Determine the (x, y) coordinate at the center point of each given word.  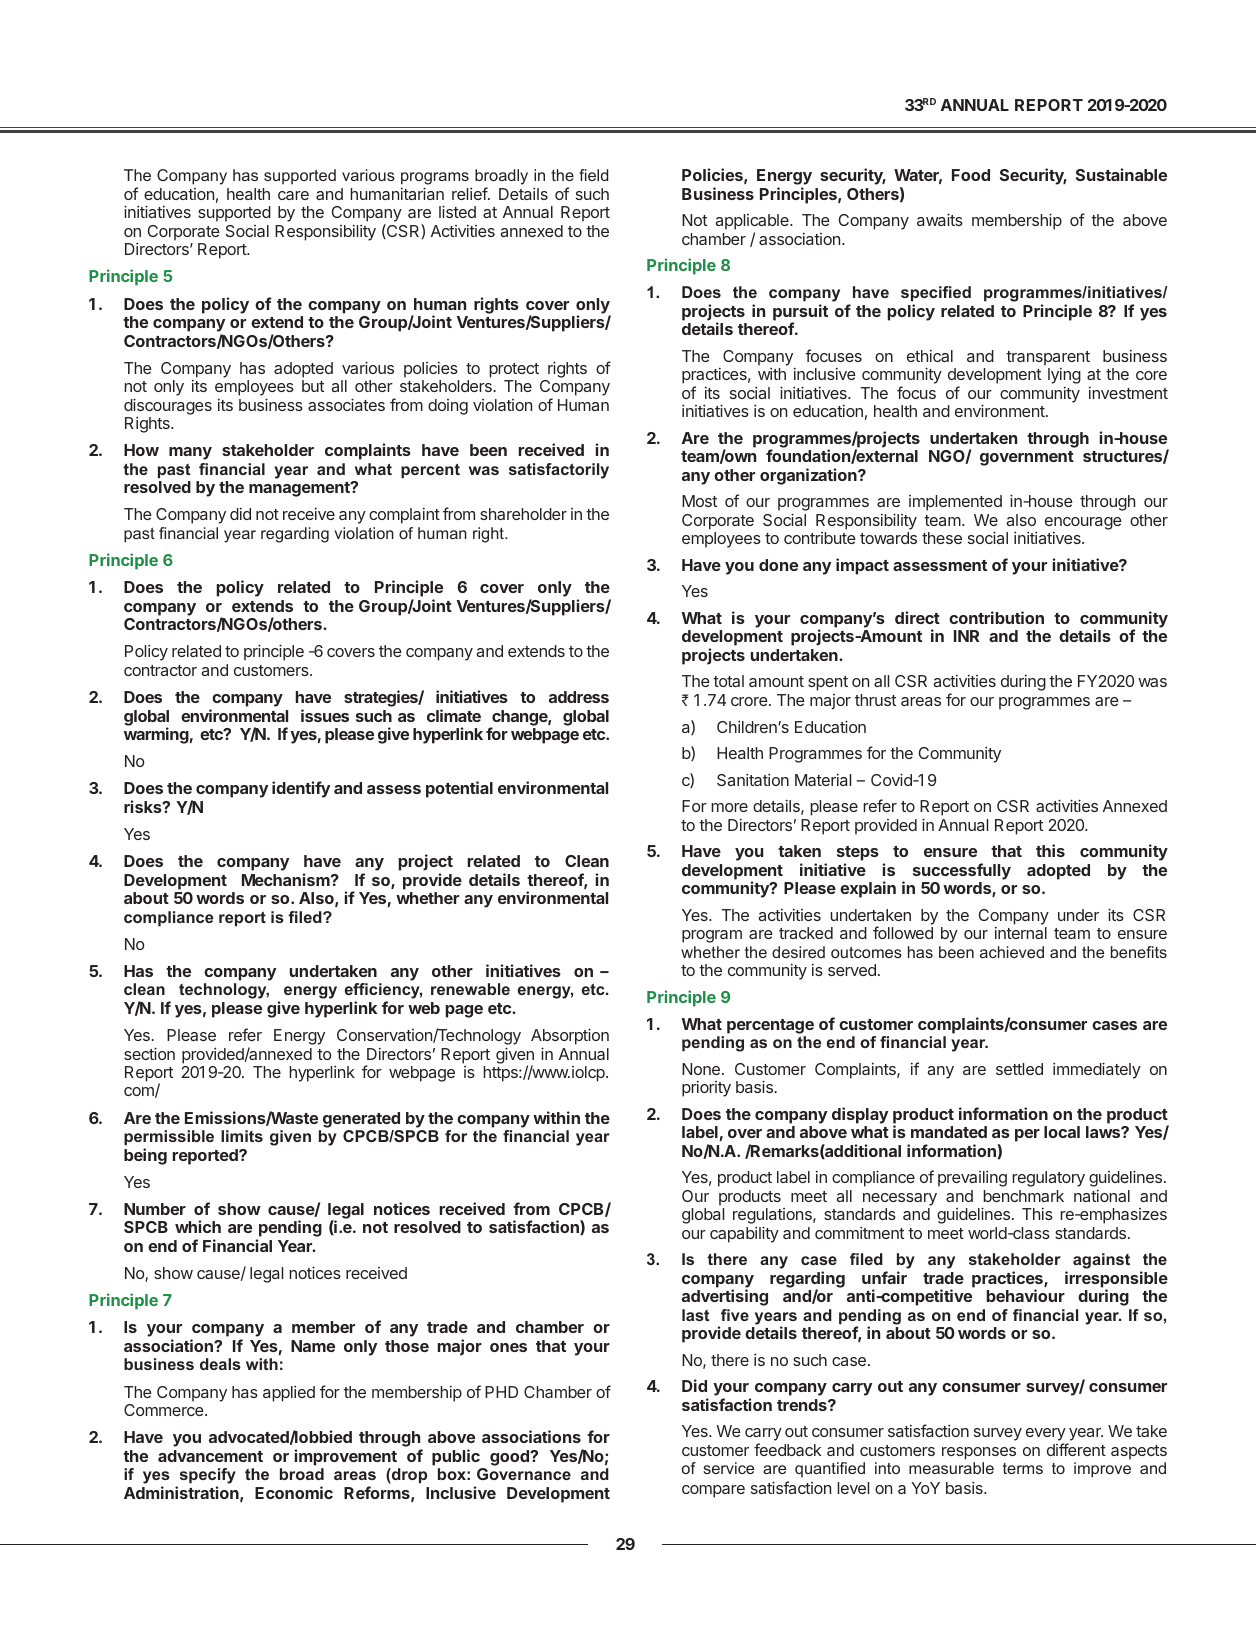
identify (301, 789)
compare (713, 1491)
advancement (210, 1456)
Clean (587, 861)
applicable (753, 223)
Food (971, 175)
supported (234, 214)
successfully (962, 871)
